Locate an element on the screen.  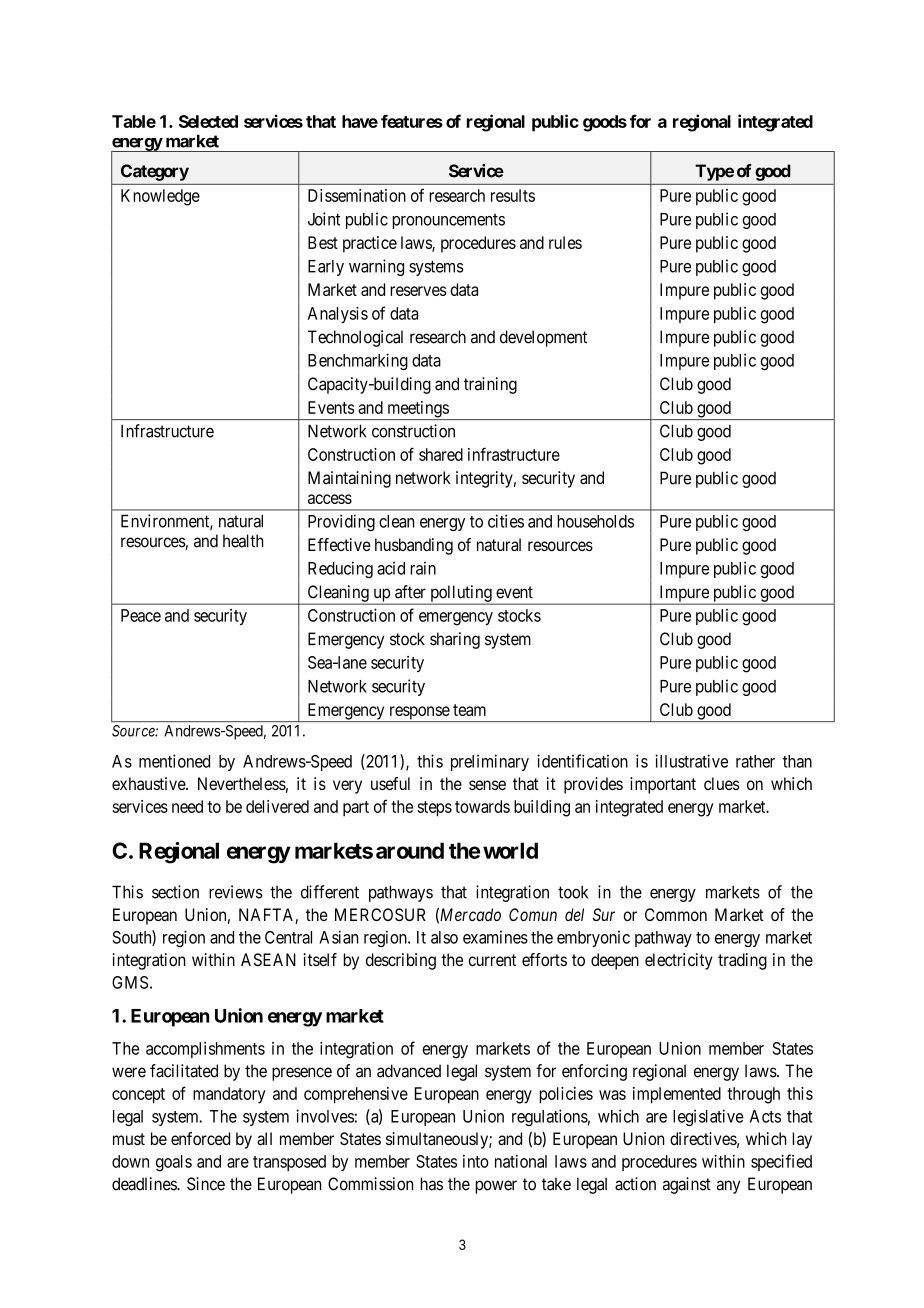
towards is located at coordinates (482, 806).
